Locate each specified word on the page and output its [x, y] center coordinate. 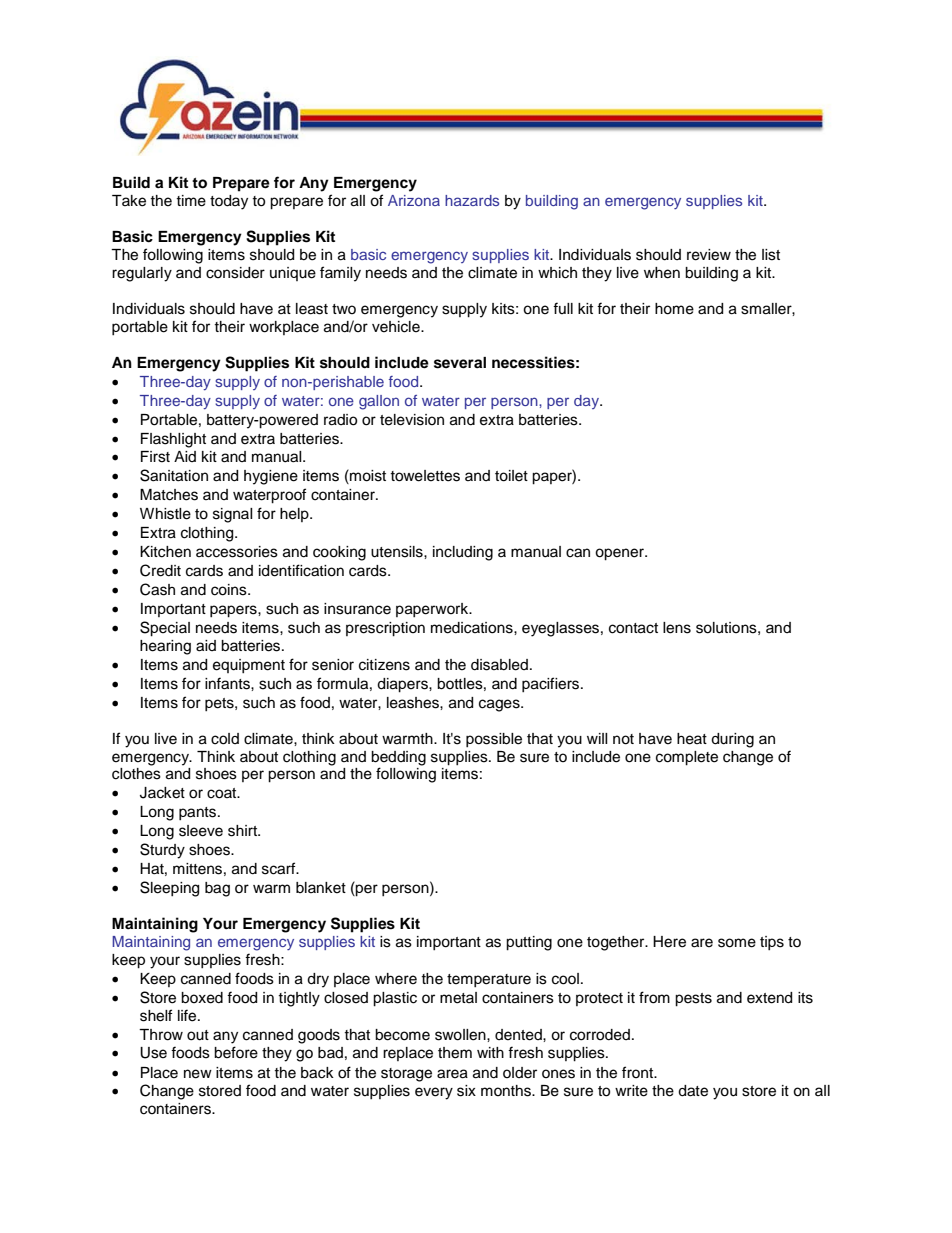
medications [473, 628]
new [198, 1074]
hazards [472, 200]
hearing [165, 647]
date [693, 1091]
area [452, 1074]
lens [677, 628]
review [709, 255]
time [191, 201]
